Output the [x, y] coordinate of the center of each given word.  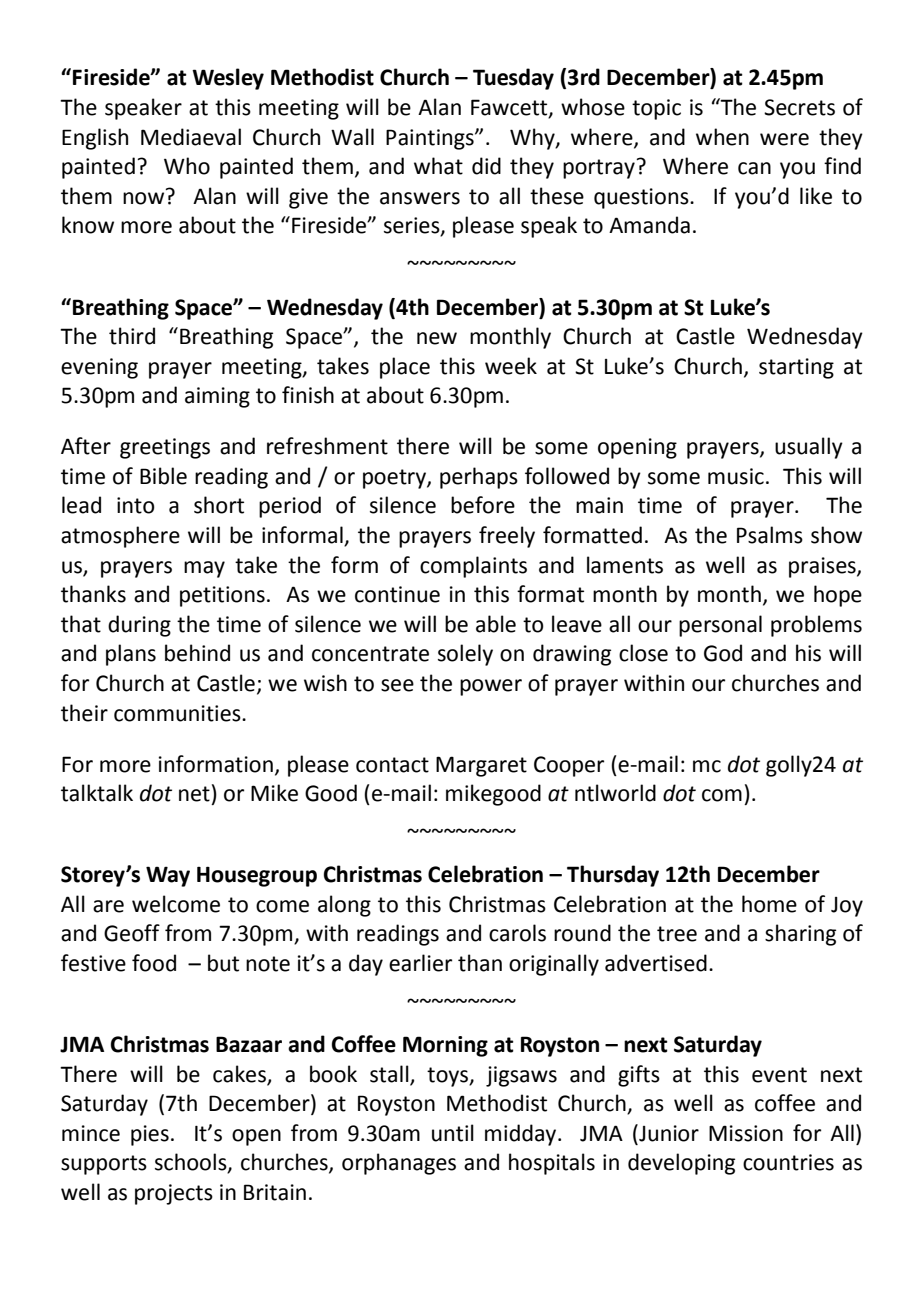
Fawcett [510, 108]
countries [788, 1162]
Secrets [799, 107]
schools [192, 1163]
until [453, 1133]
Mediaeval [191, 137]
